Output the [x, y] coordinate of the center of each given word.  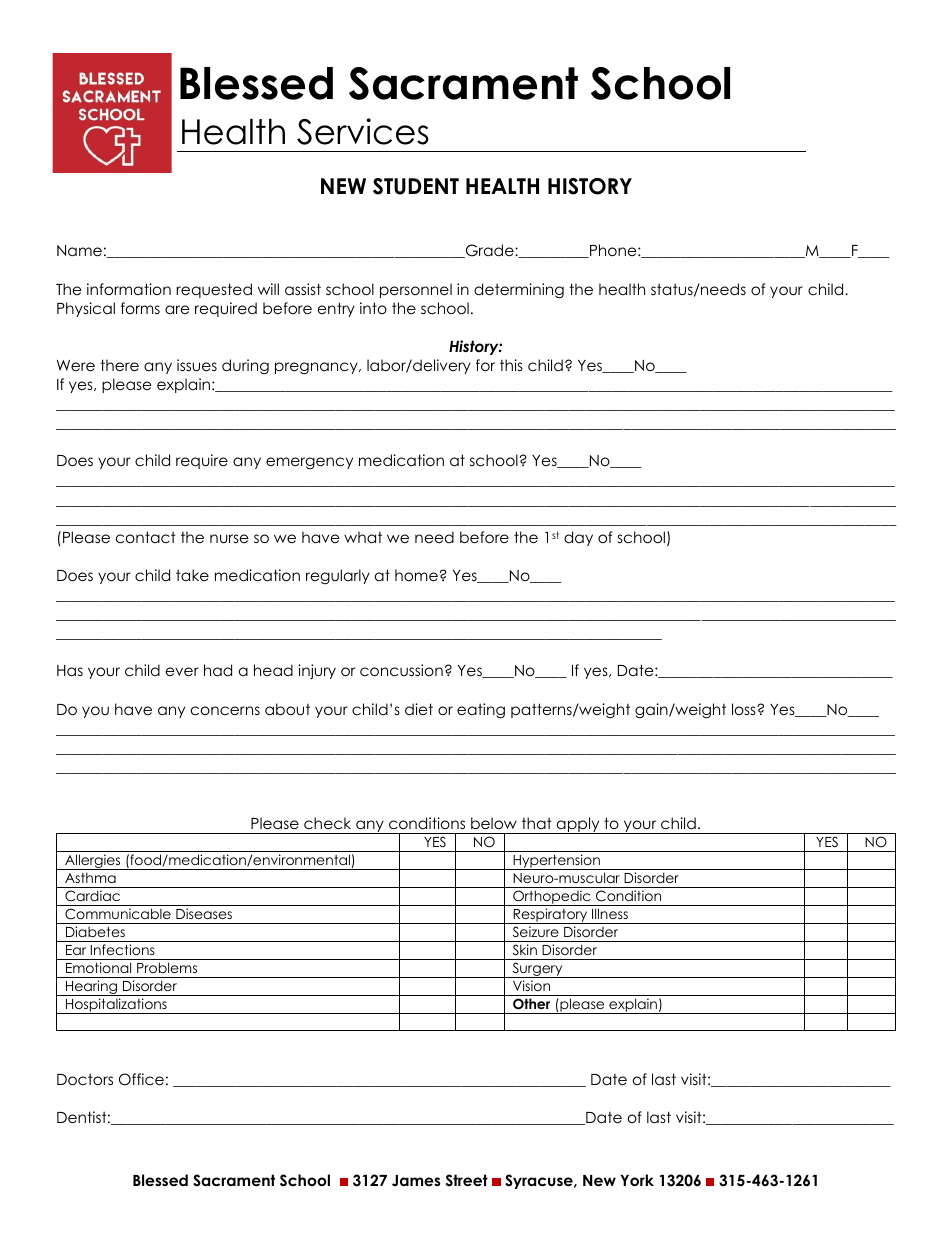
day [578, 538]
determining [519, 291]
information [129, 289]
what [363, 537]
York [637, 1180]
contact [146, 537]
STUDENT [416, 186]
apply [578, 825]
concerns [225, 711]
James [416, 1181]
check [327, 823]
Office [141, 1079]
